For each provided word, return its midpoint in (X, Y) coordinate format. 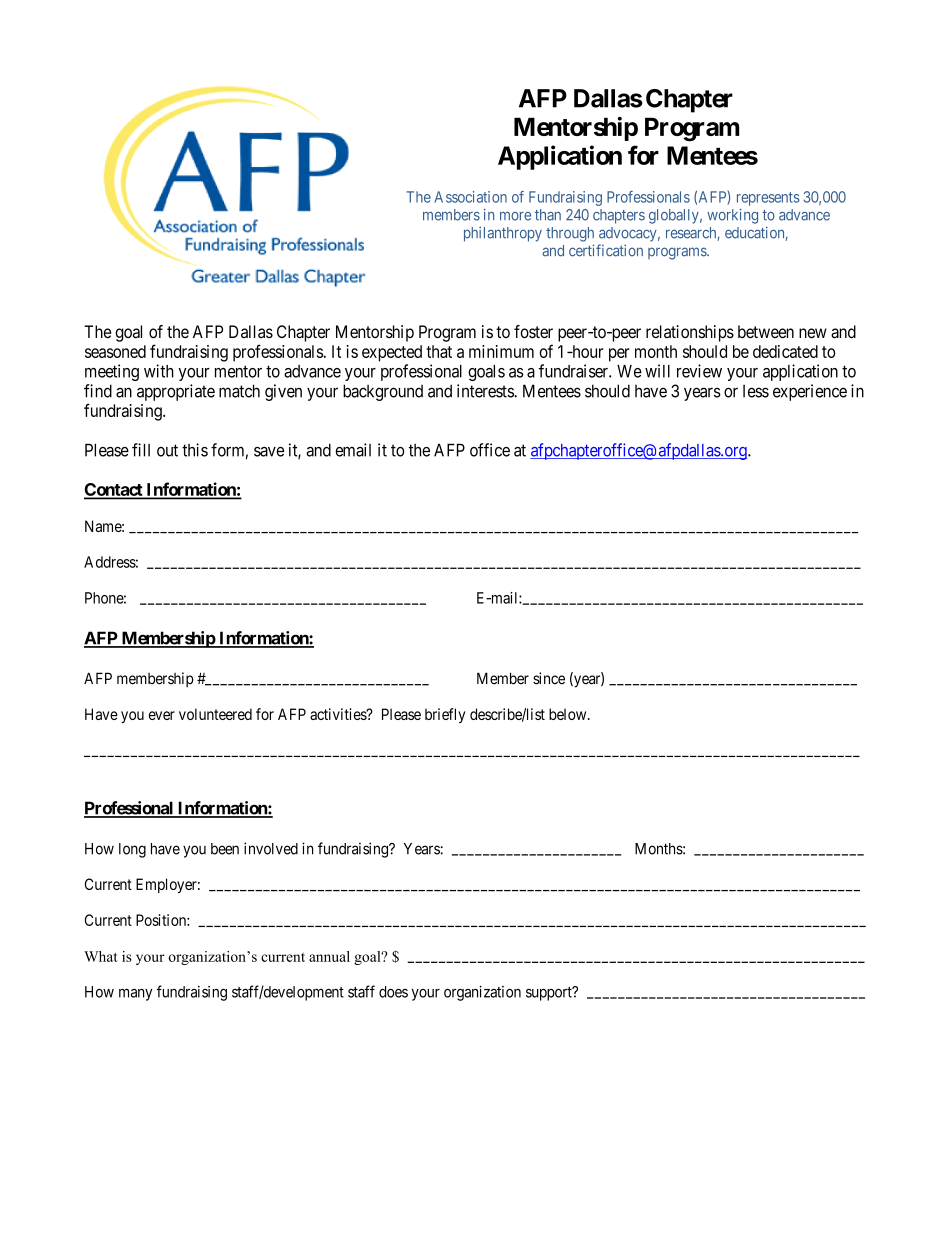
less (756, 391)
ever (162, 715)
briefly (445, 715)
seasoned (115, 351)
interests (486, 391)
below (569, 714)
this (195, 450)
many (135, 994)
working (732, 216)
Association (470, 197)
